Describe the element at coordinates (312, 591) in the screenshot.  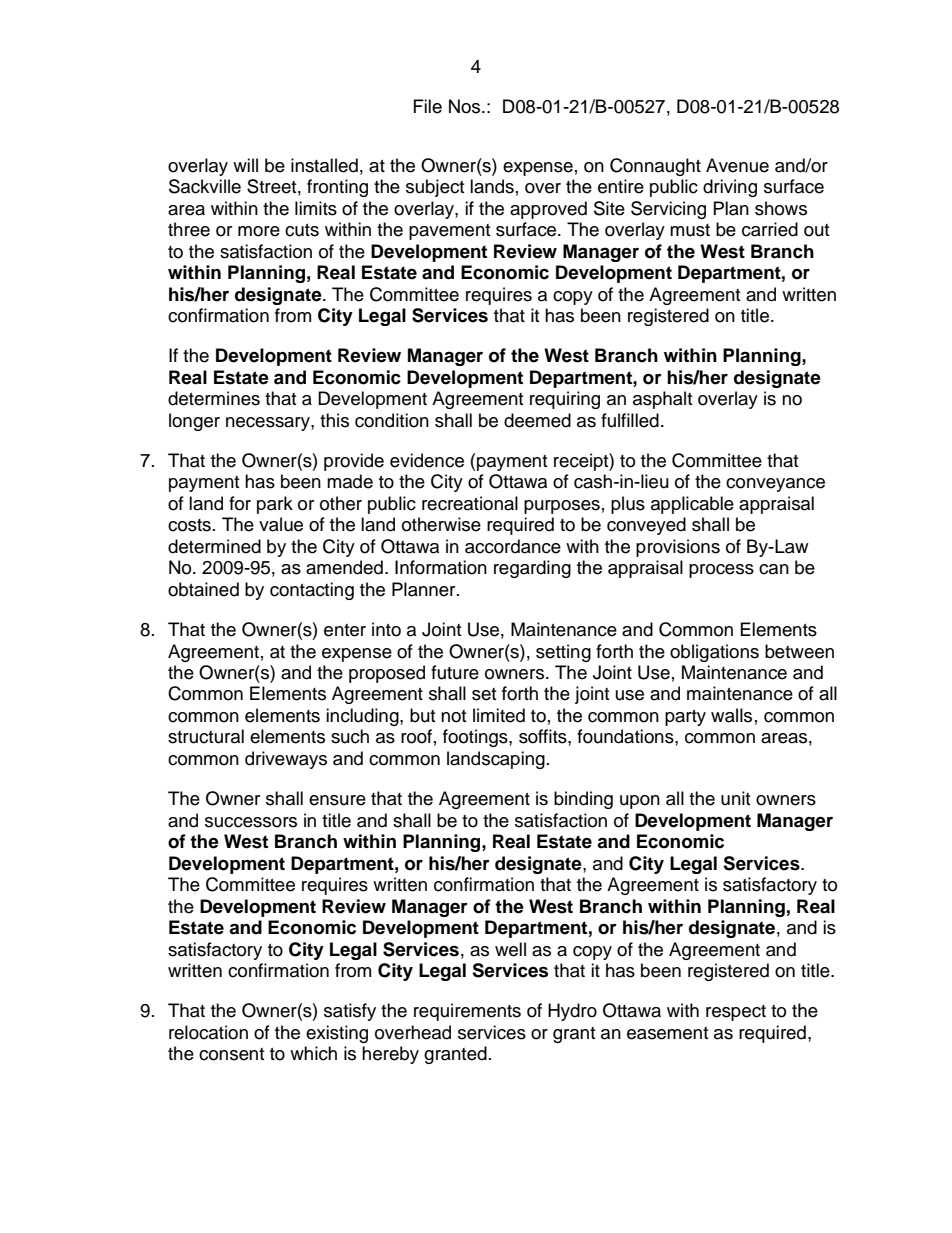
I see `contacting` at that location.
